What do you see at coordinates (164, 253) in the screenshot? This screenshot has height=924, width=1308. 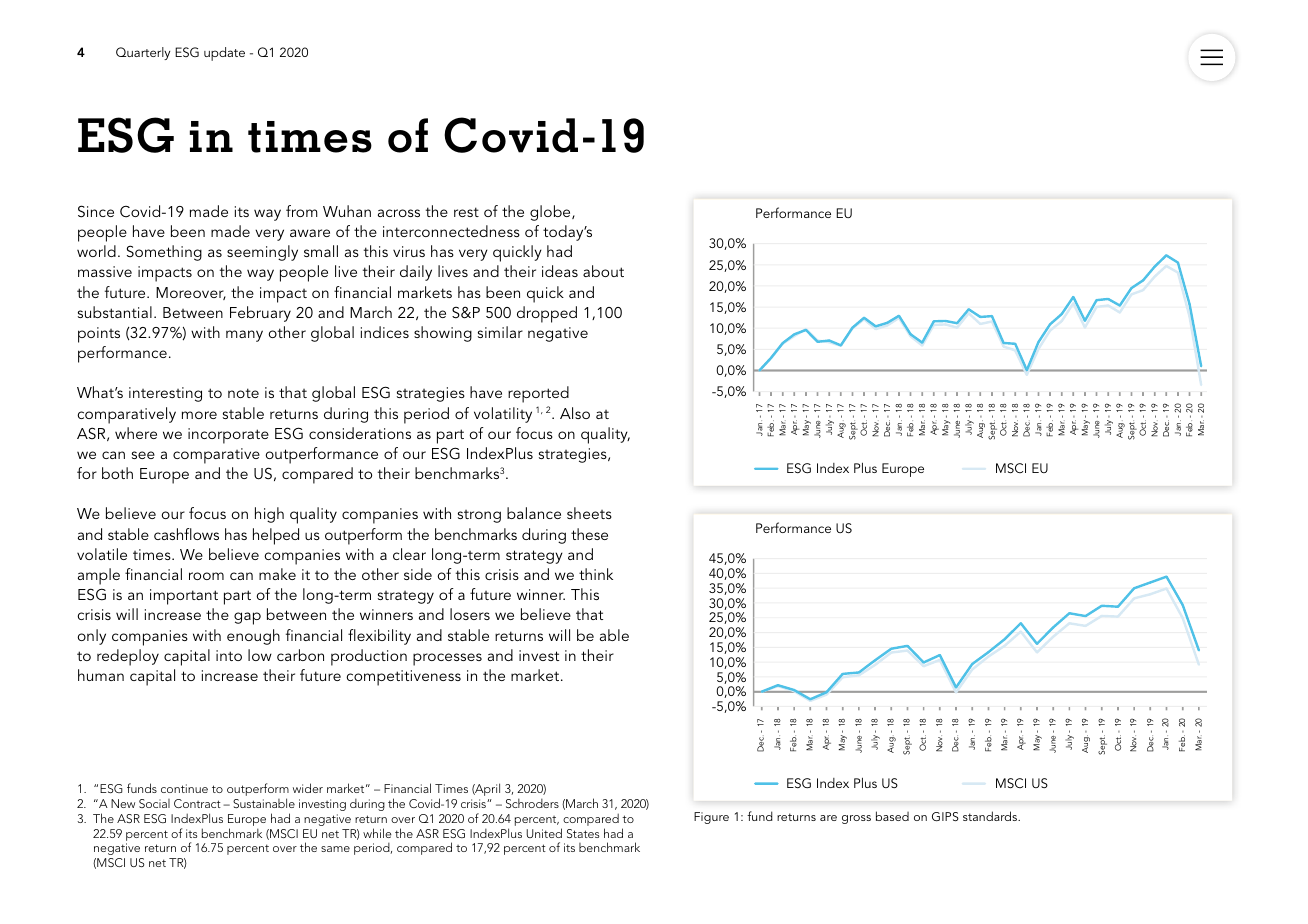 I see `Something` at bounding box center [164, 253].
